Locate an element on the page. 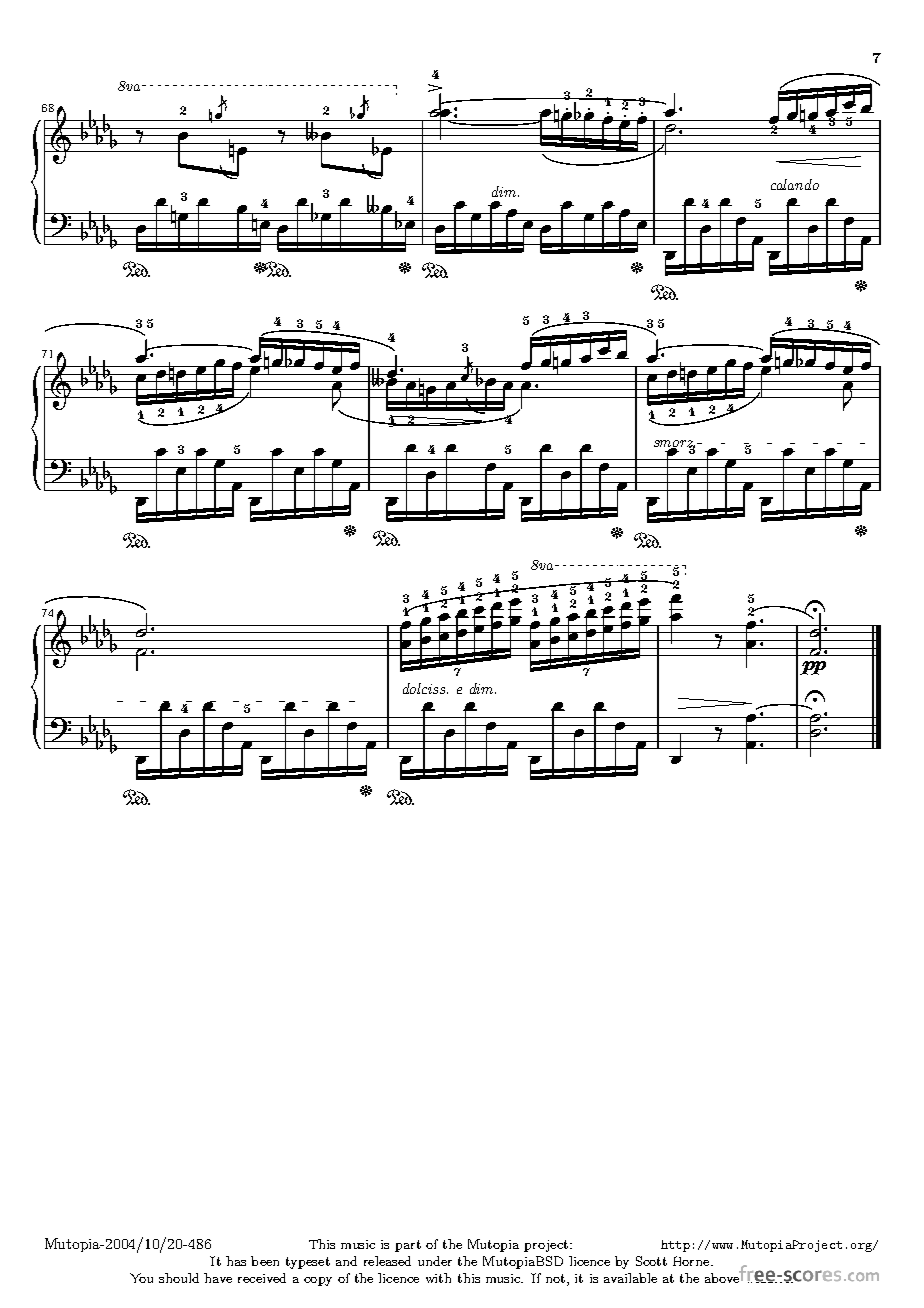 This page has width=924, height=1308. under is located at coordinates (435, 1261).
